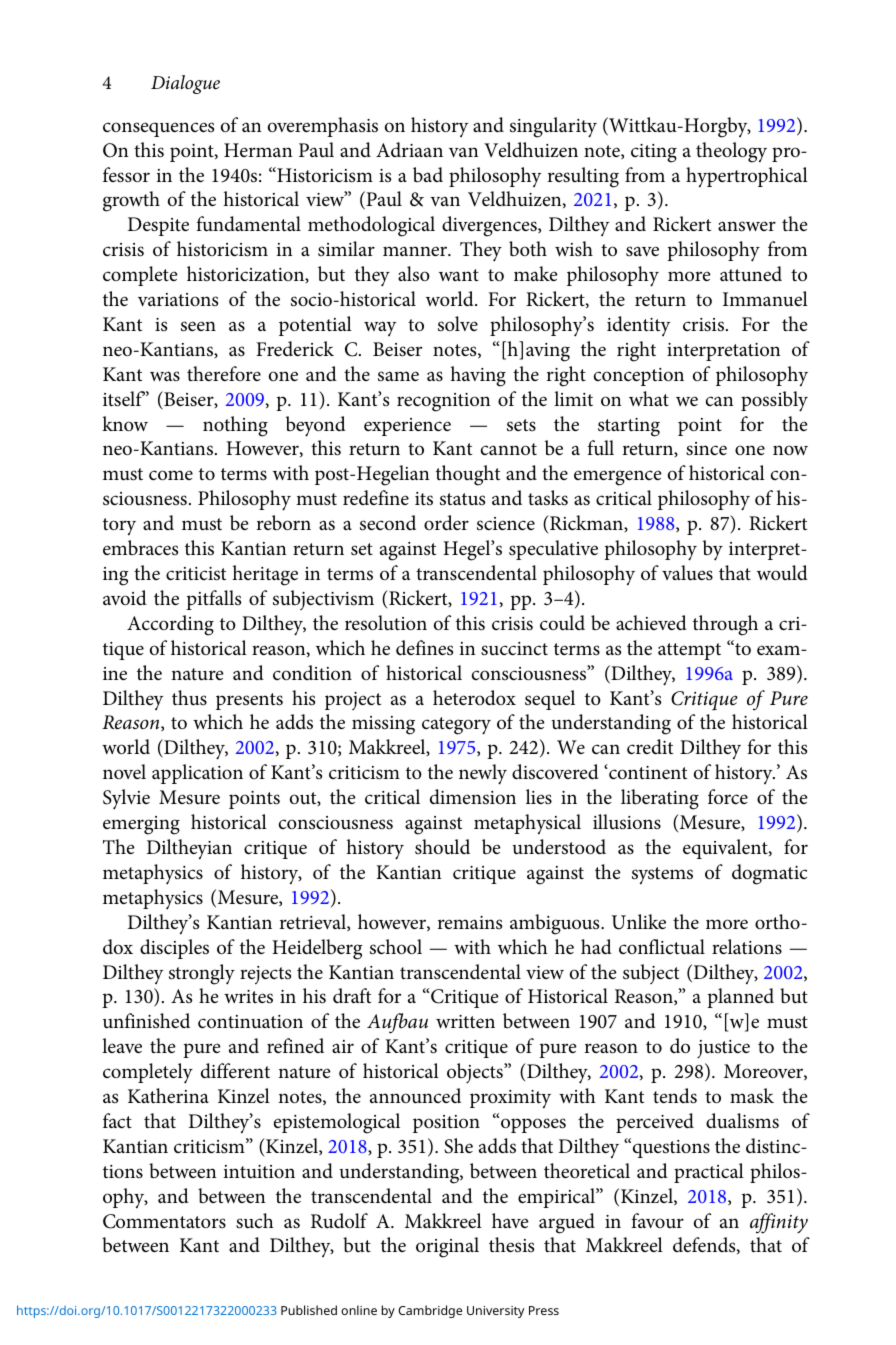 The height and width of the screenshot is (1345, 896). What do you see at coordinates (189, 698) in the screenshot?
I see `thus` at bounding box center [189, 698].
